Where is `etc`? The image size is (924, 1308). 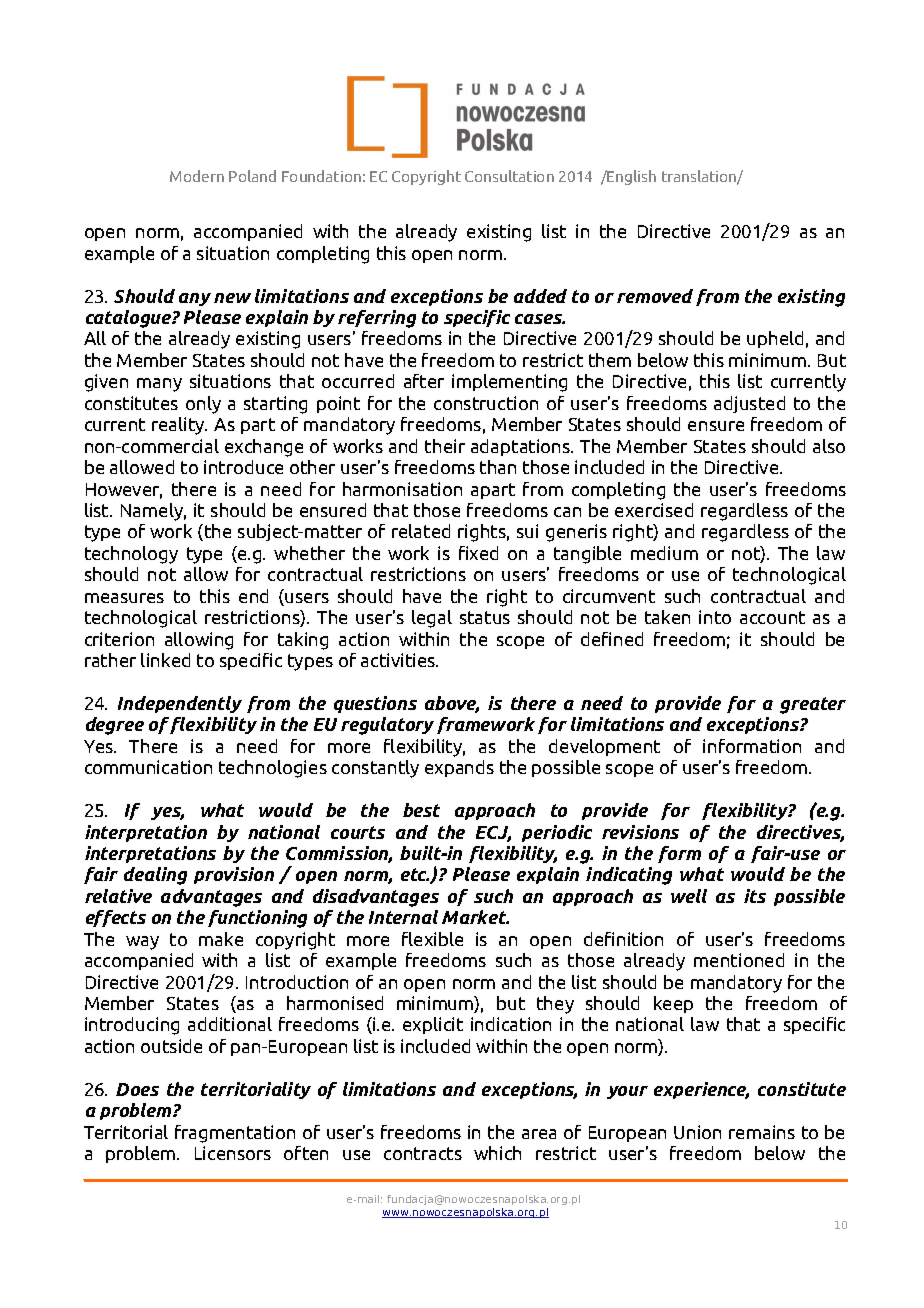 etc is located at coordinates (415, 874).
